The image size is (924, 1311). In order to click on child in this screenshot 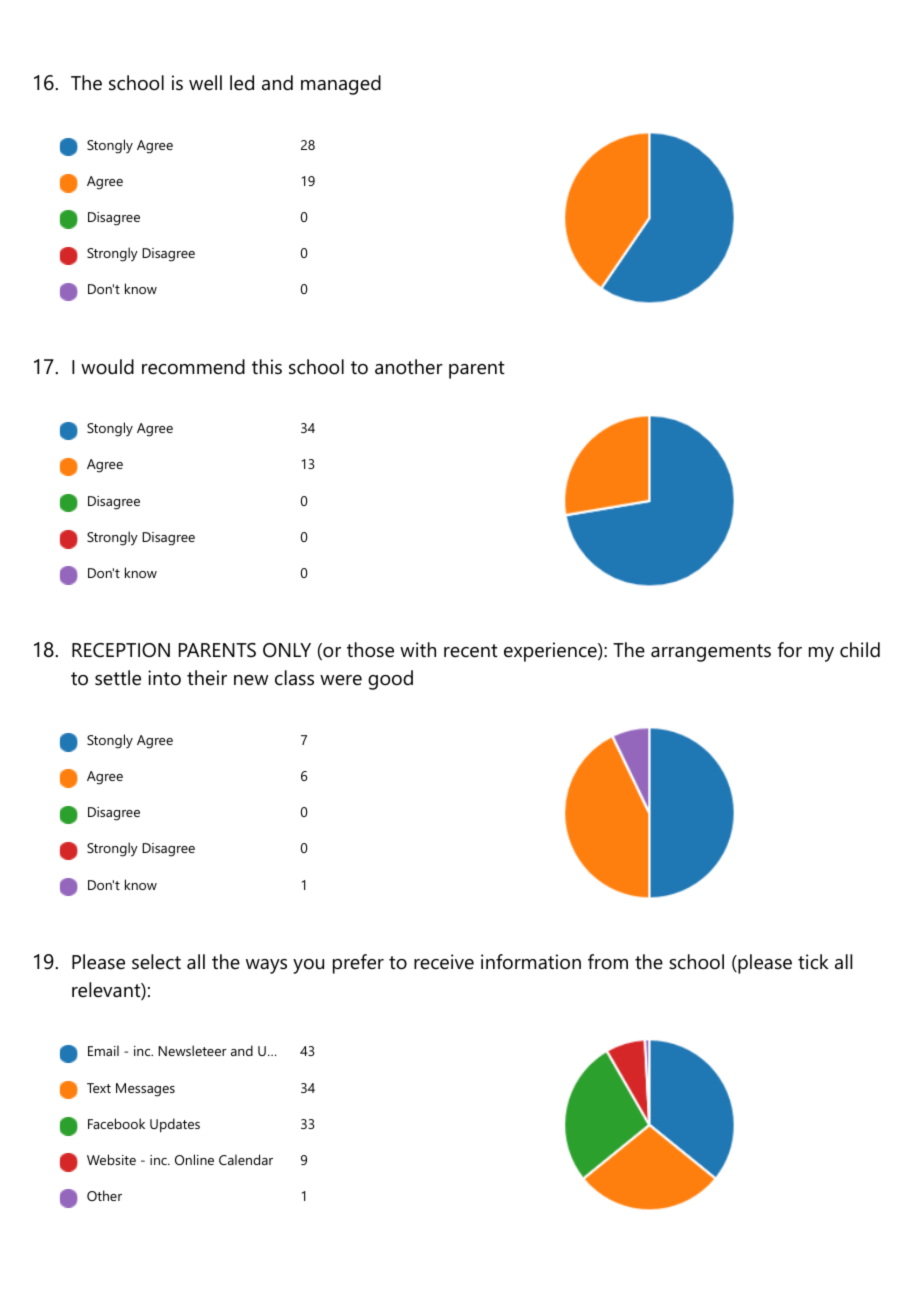, I will do `click(860, 650)`.
